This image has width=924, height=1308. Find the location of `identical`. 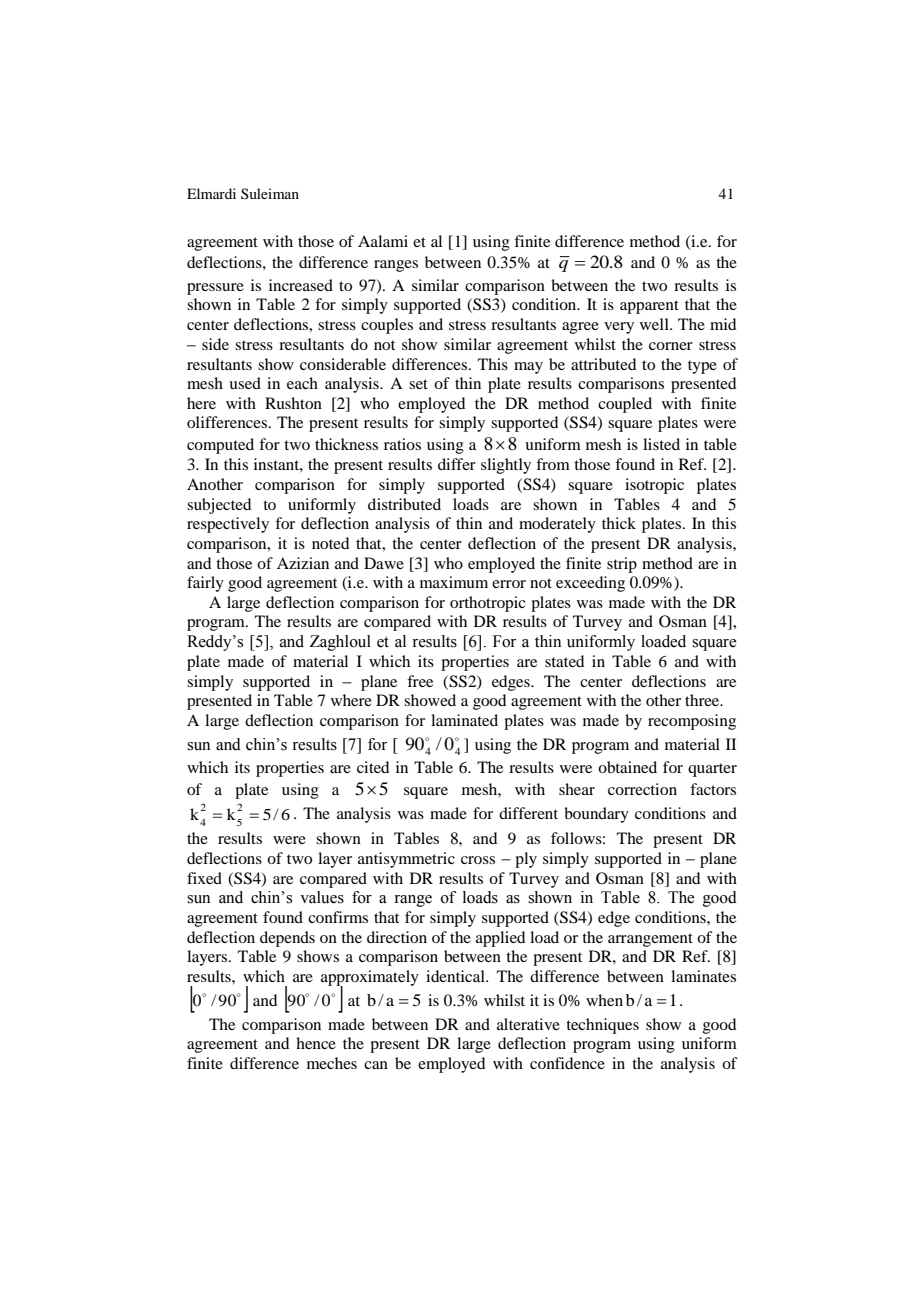

identical is located at coordinates (456, 976).
